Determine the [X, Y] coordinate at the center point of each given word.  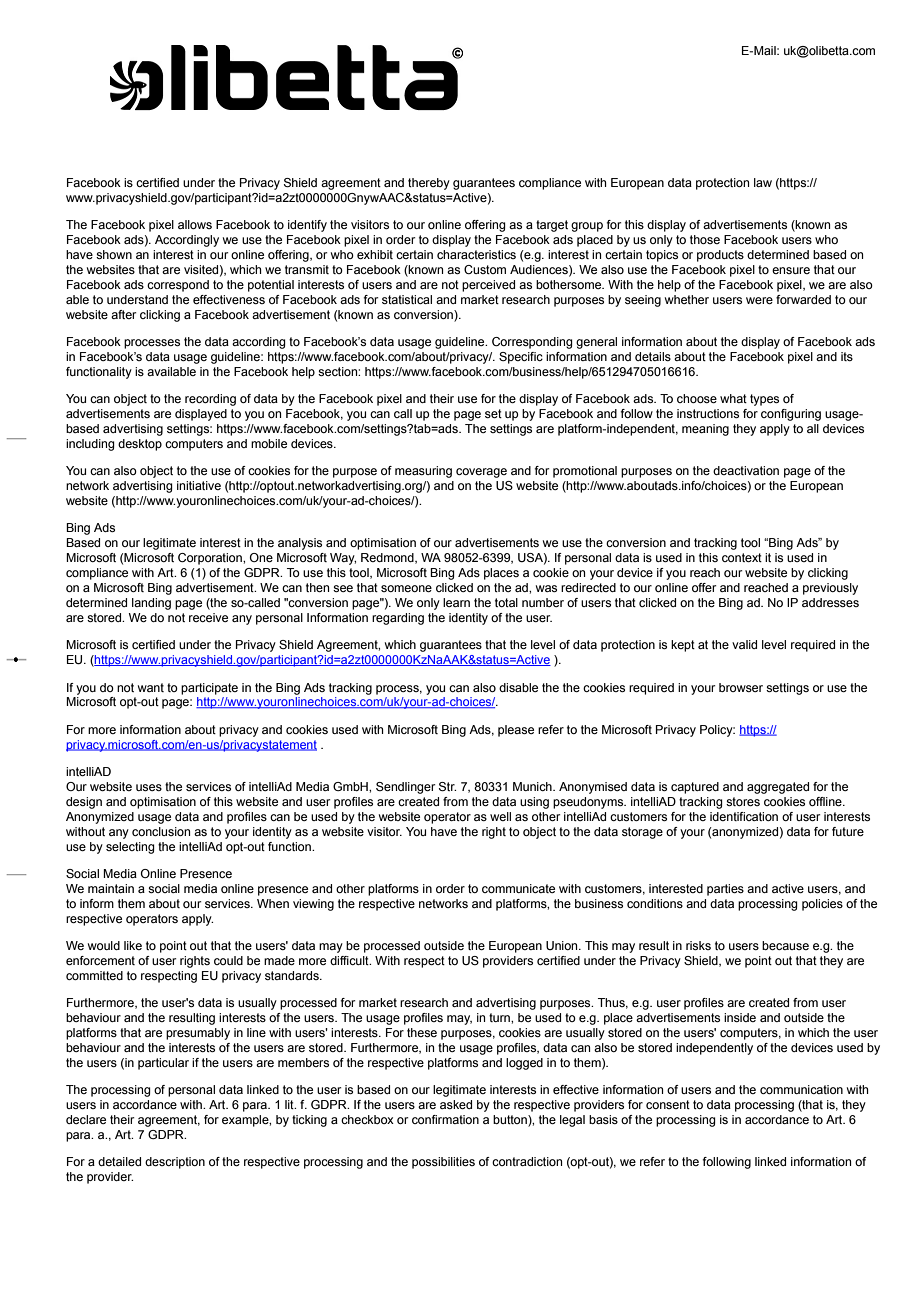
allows [195, 224]
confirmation [445, 1119]
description [175, 1163]
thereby [429, 184]
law [763, 182]
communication [801, 1089]
